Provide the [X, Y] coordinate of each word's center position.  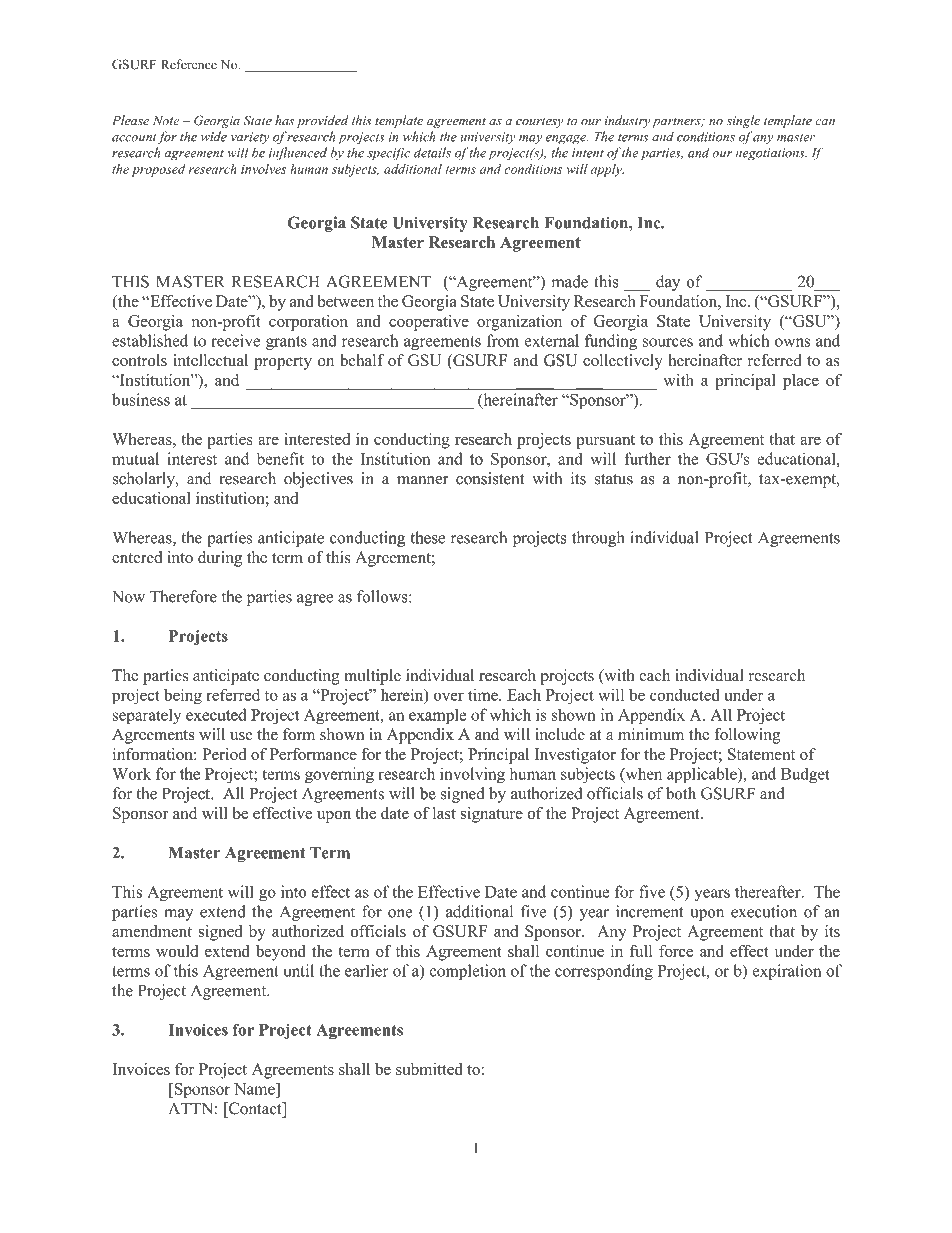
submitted [429, 1069]
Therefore [183, 596]
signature [492, 815]
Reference [189, 64]
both [681, 793]
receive [235, 340]
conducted [685, 695]
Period [224, 754]
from [503, 340]
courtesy [539, 122]
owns [792, 342]
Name [255, 1089]
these [428, 537]
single [743, 121]
